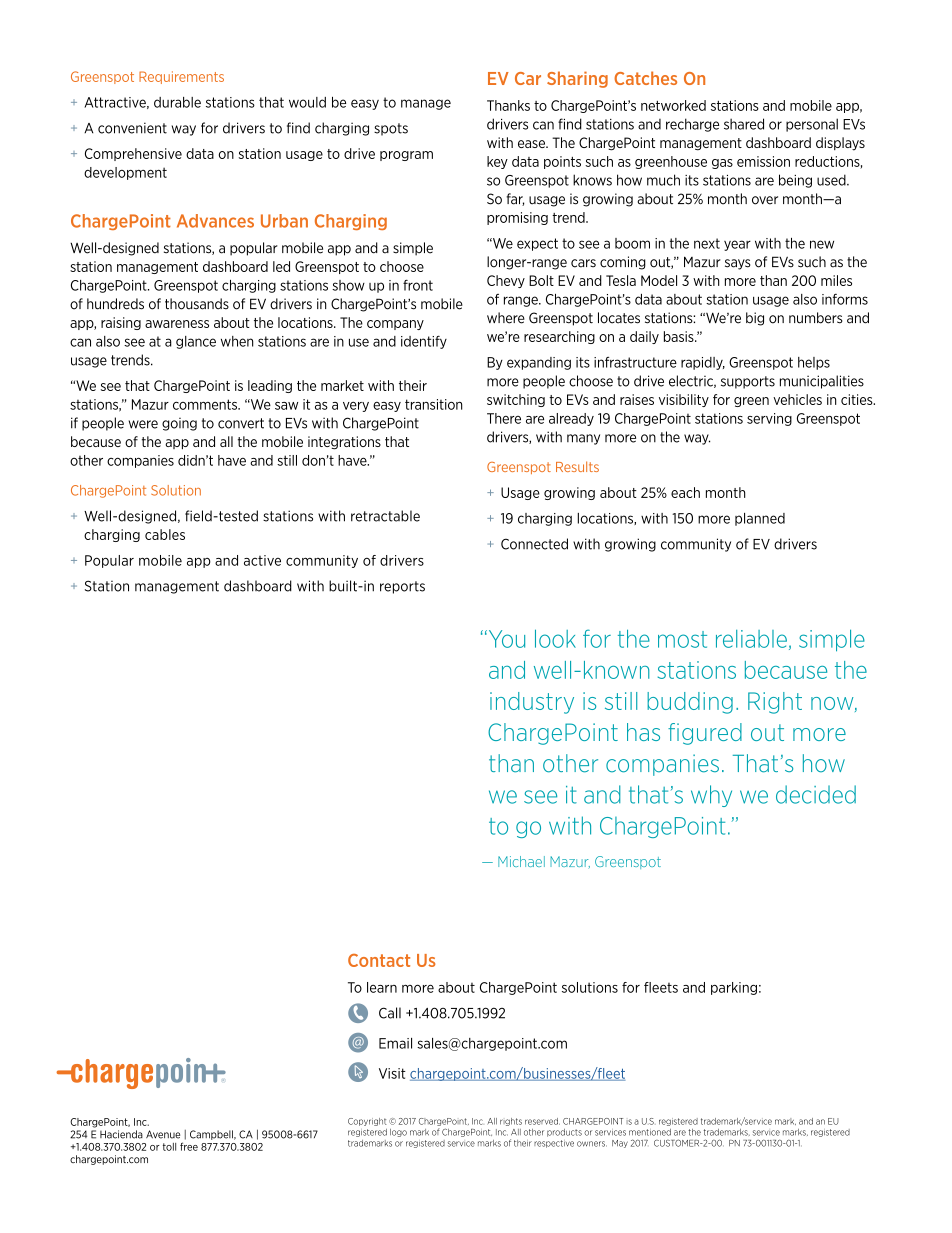 This screenshot has height=1233, width=952. Describe the element at coordinates (521, 861) in the screenshot. I see `Michael` at that location.
